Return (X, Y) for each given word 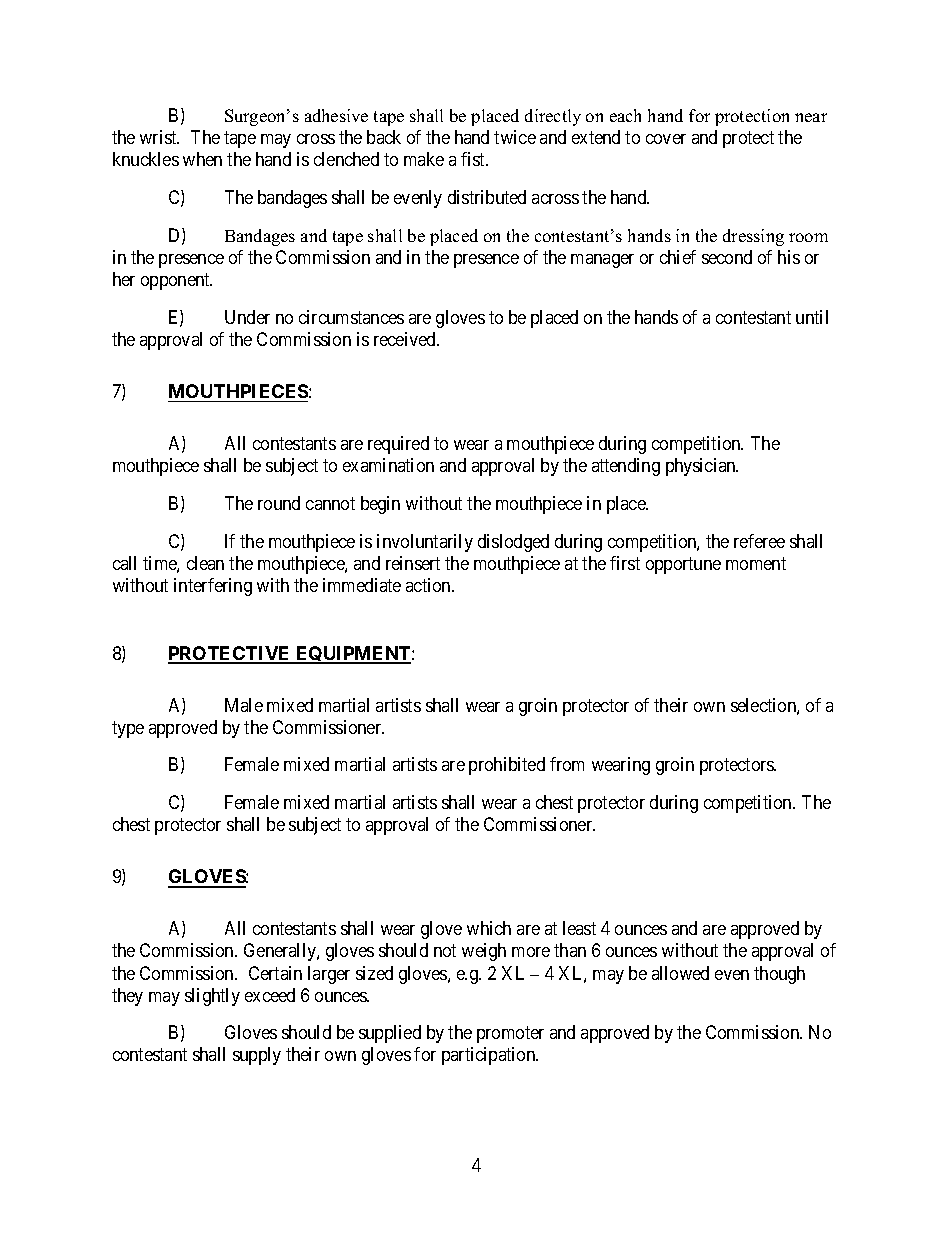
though (779, 975)
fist (474, 159)
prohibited (507, 766)
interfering (213, 587)
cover (666, 139)
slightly (212, 997)
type (128, 729)
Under (247, 317)
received (406, 339)
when (202, 159)
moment (756, 563)
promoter (510, 1035)
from (567, 764)
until (812, 317)
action (429, 585)
